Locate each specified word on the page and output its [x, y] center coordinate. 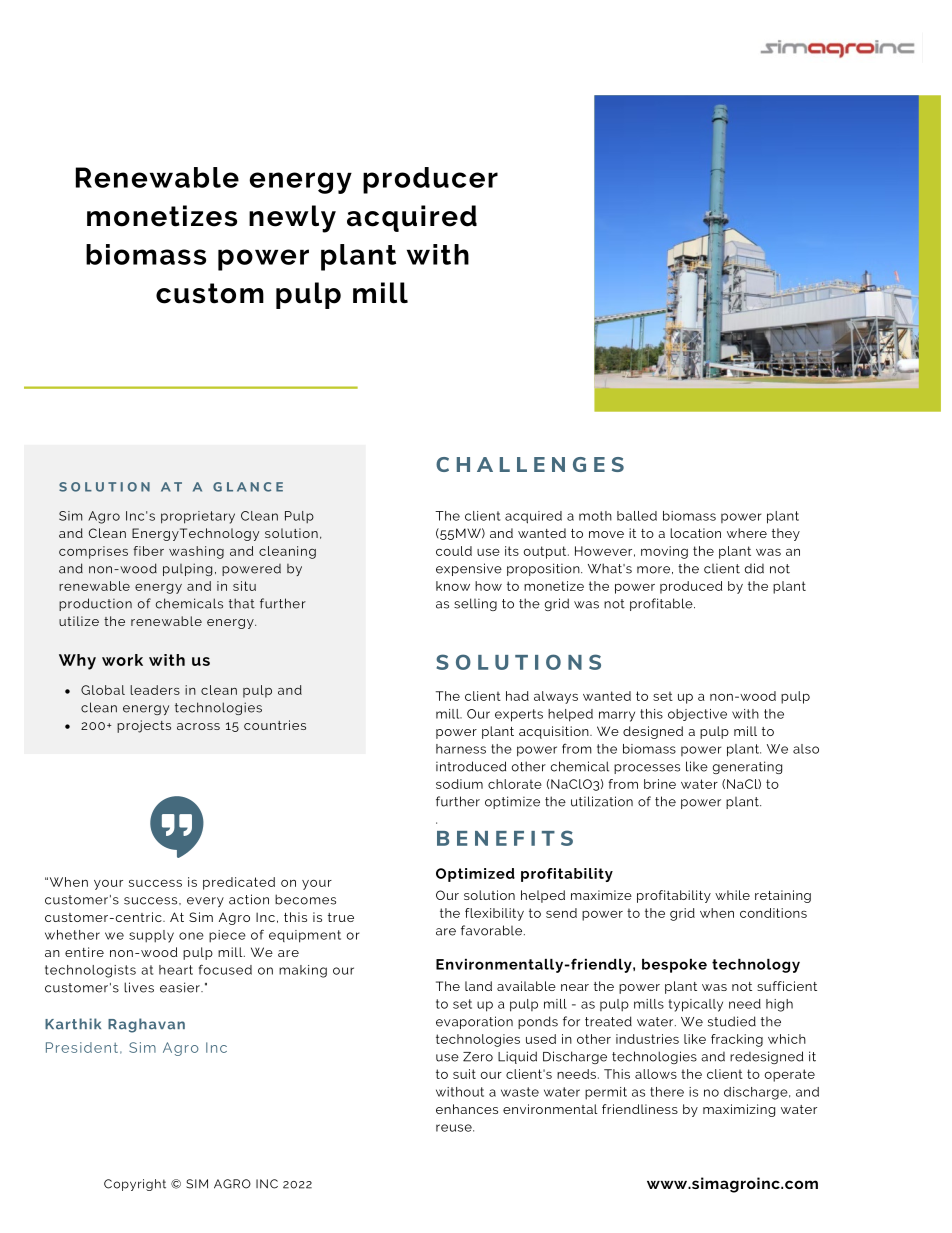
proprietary [198, 517]
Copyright [135, 1185]
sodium [459, 784]
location [695, 533]
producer [430, 180]
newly [292, 219]
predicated [239, 883]
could [454, 551]
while [732, 895]
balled [637, 516]
